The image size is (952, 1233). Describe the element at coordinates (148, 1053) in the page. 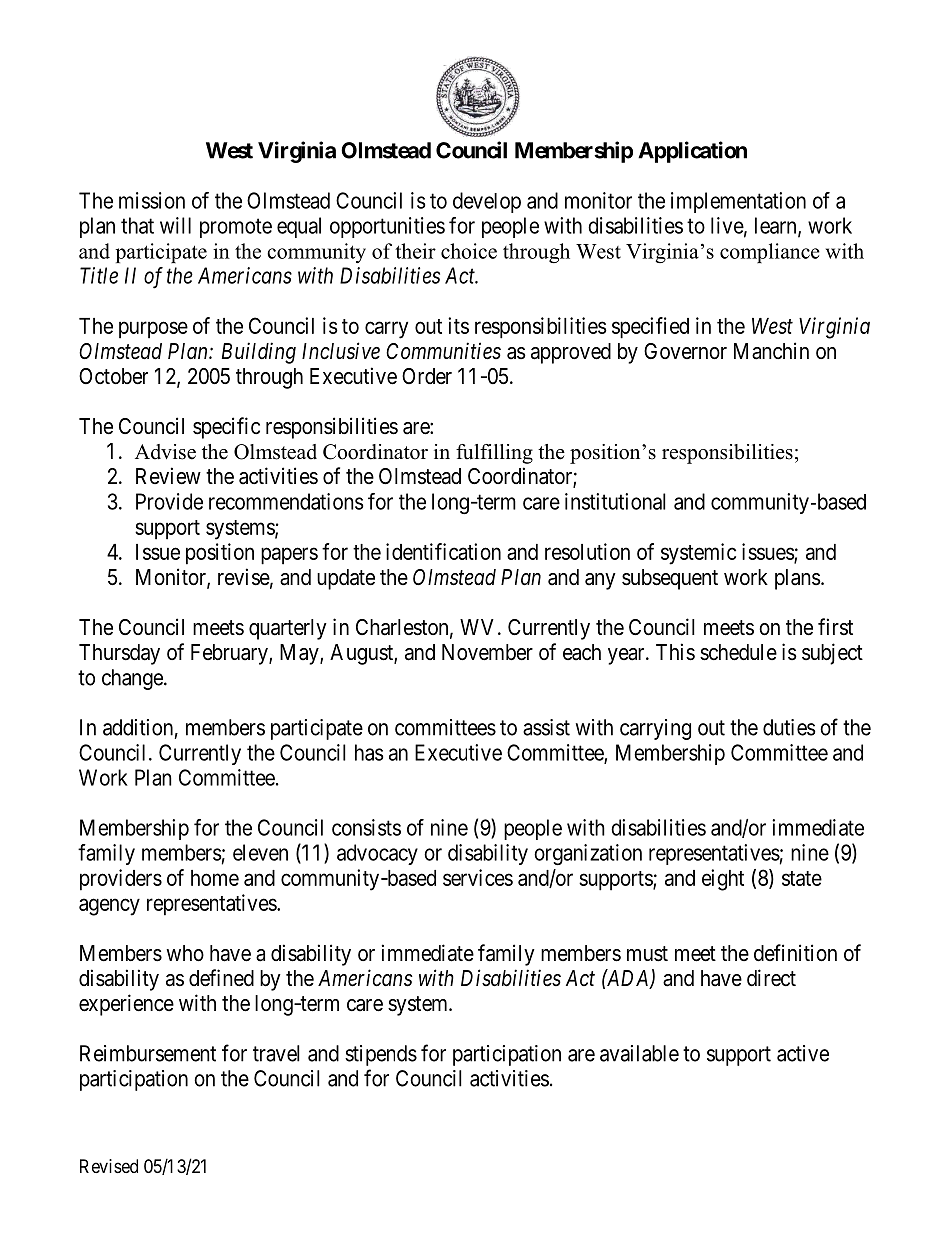

I see `Reimbursement` at that location.
